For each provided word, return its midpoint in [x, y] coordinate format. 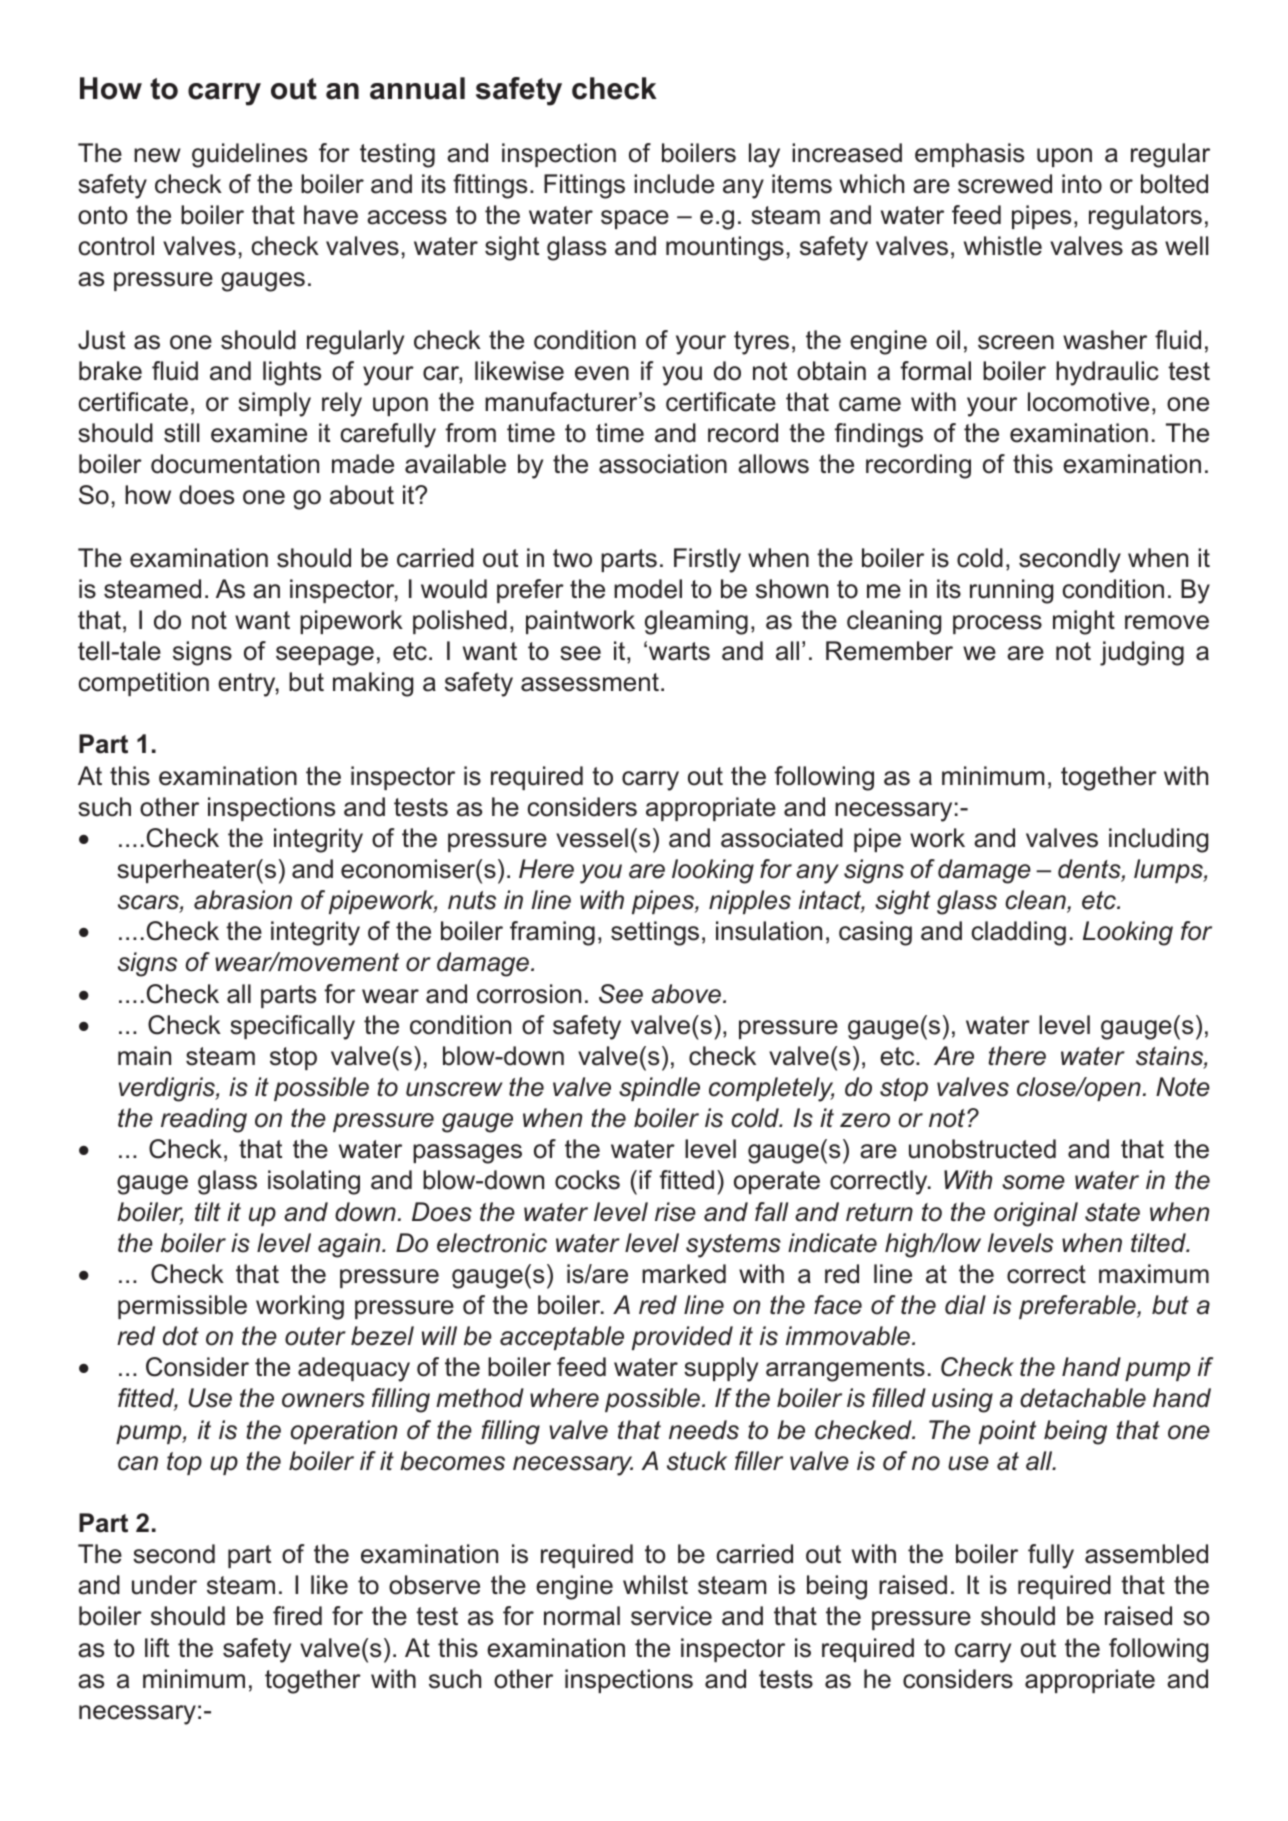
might [1084, 622]
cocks [587, 1180]
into [1082, 184]
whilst [655, 1585]
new [157, 155]
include [674, 184]
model [648, 589]
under [164, 1585]
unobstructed [982, 1149]
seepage [325, 656]
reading [204, 1120]
